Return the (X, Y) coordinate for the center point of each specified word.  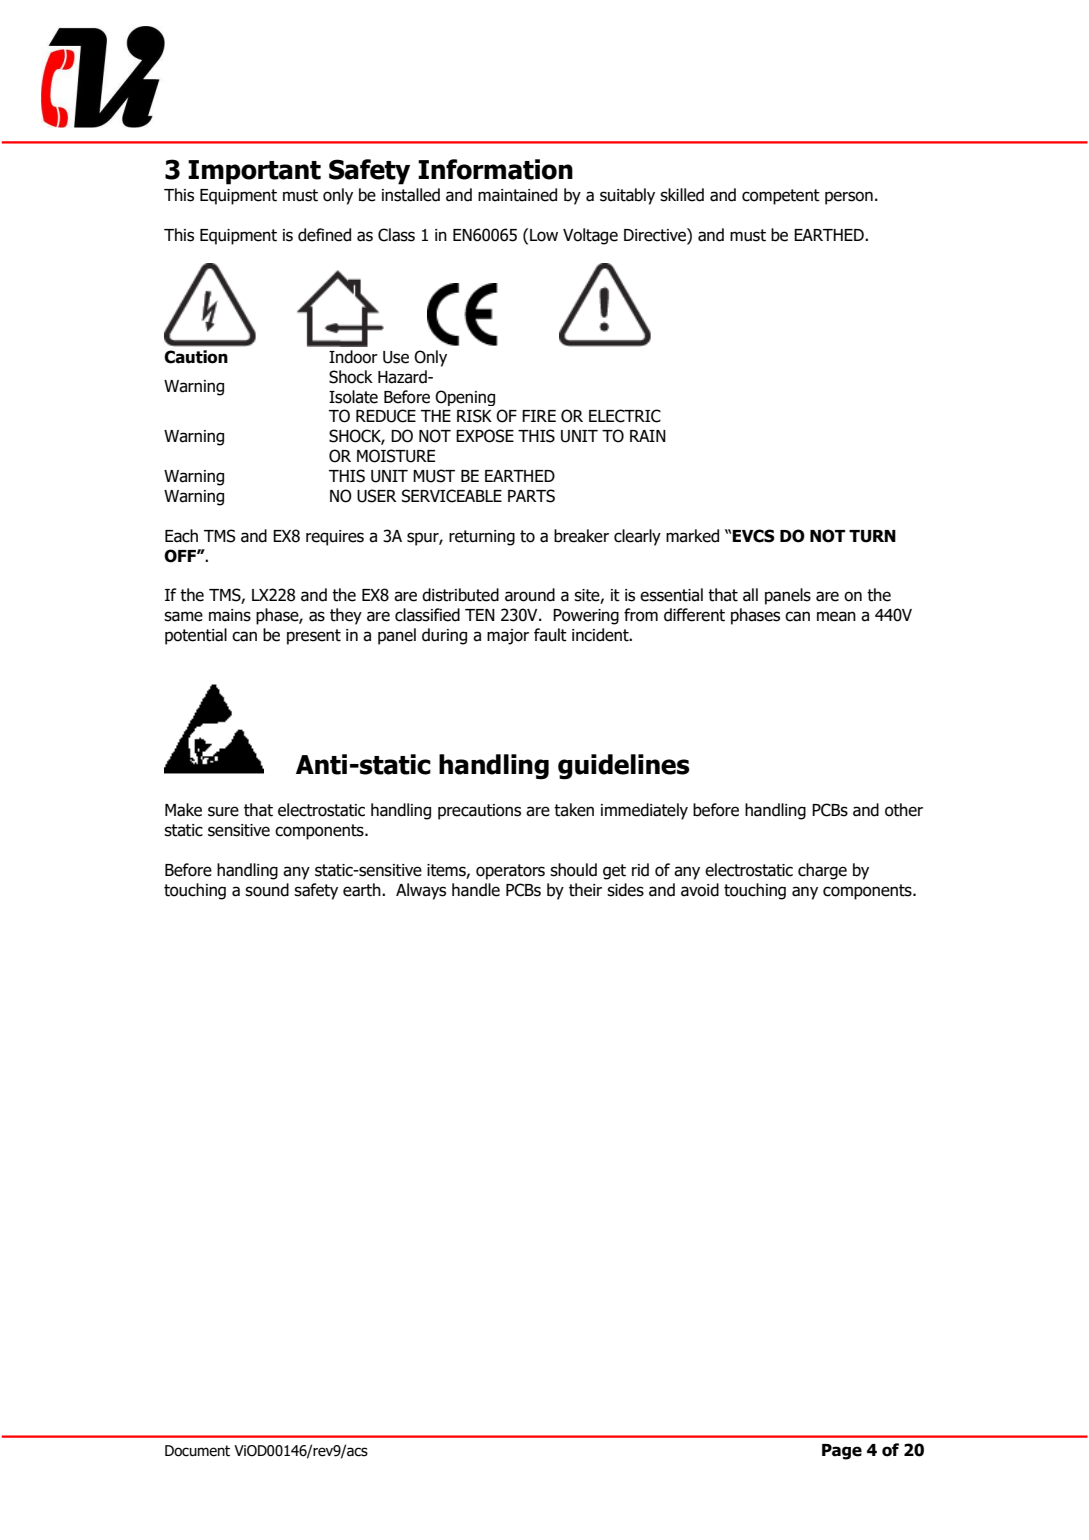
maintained (517, 195)
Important (254, 172)
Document (197, 1451)
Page (842, 1452)
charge (822, 871)
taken (574, 810)
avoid (700, 890)
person (849, 198)
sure (223, 811)
